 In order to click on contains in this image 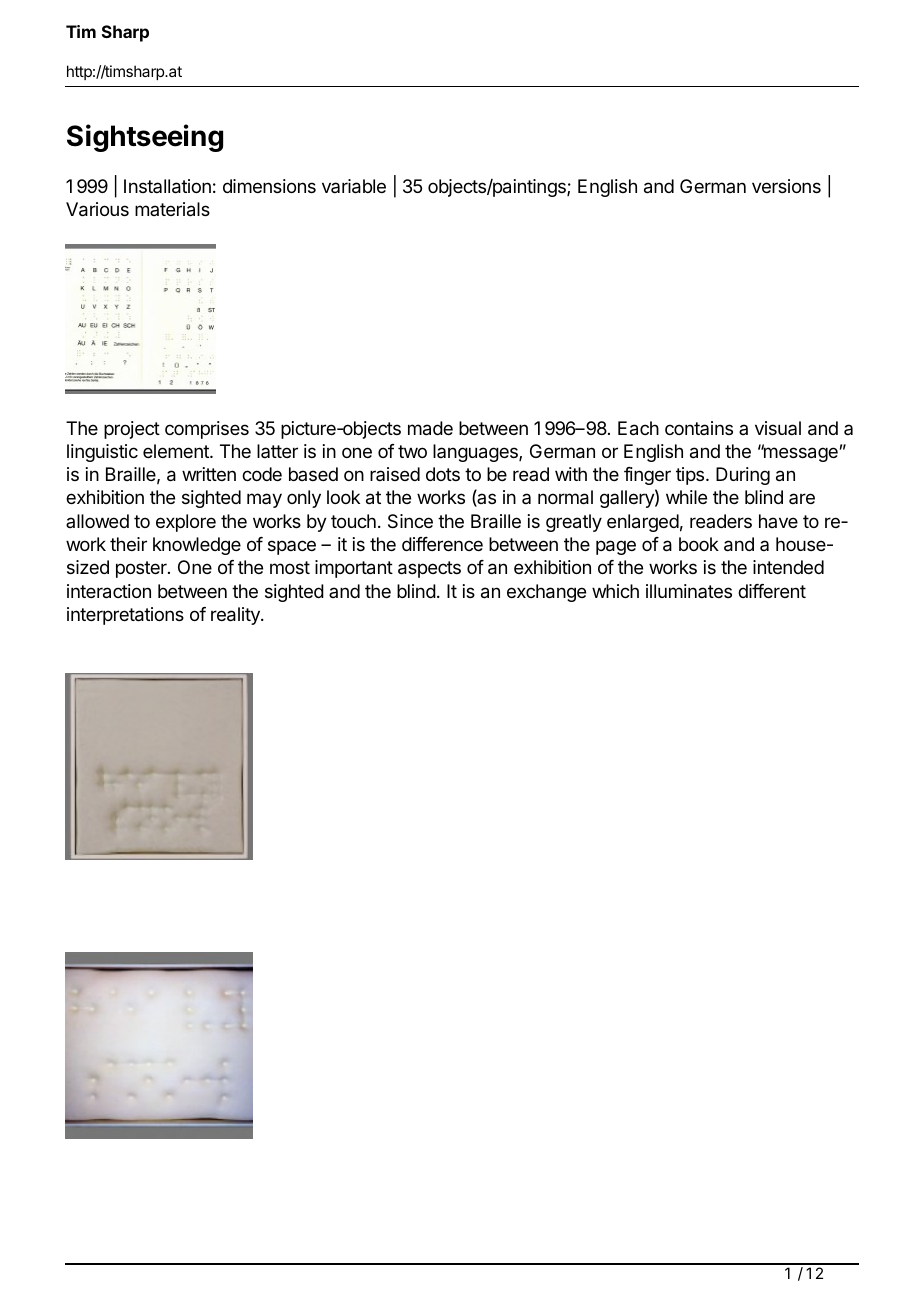, I will do `click(699, 428)`.
